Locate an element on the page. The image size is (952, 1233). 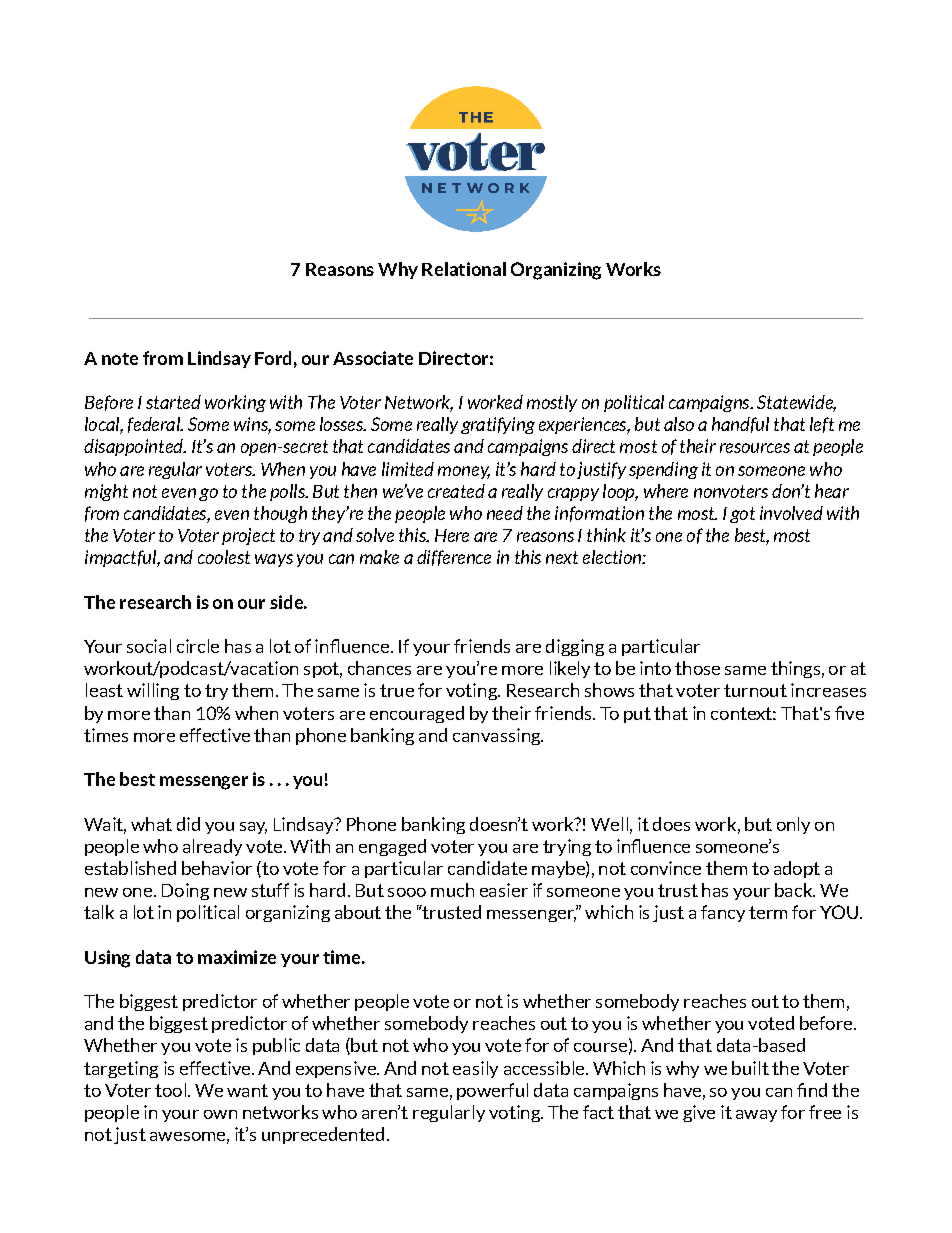
difference is located at coordinates (454, 558).
